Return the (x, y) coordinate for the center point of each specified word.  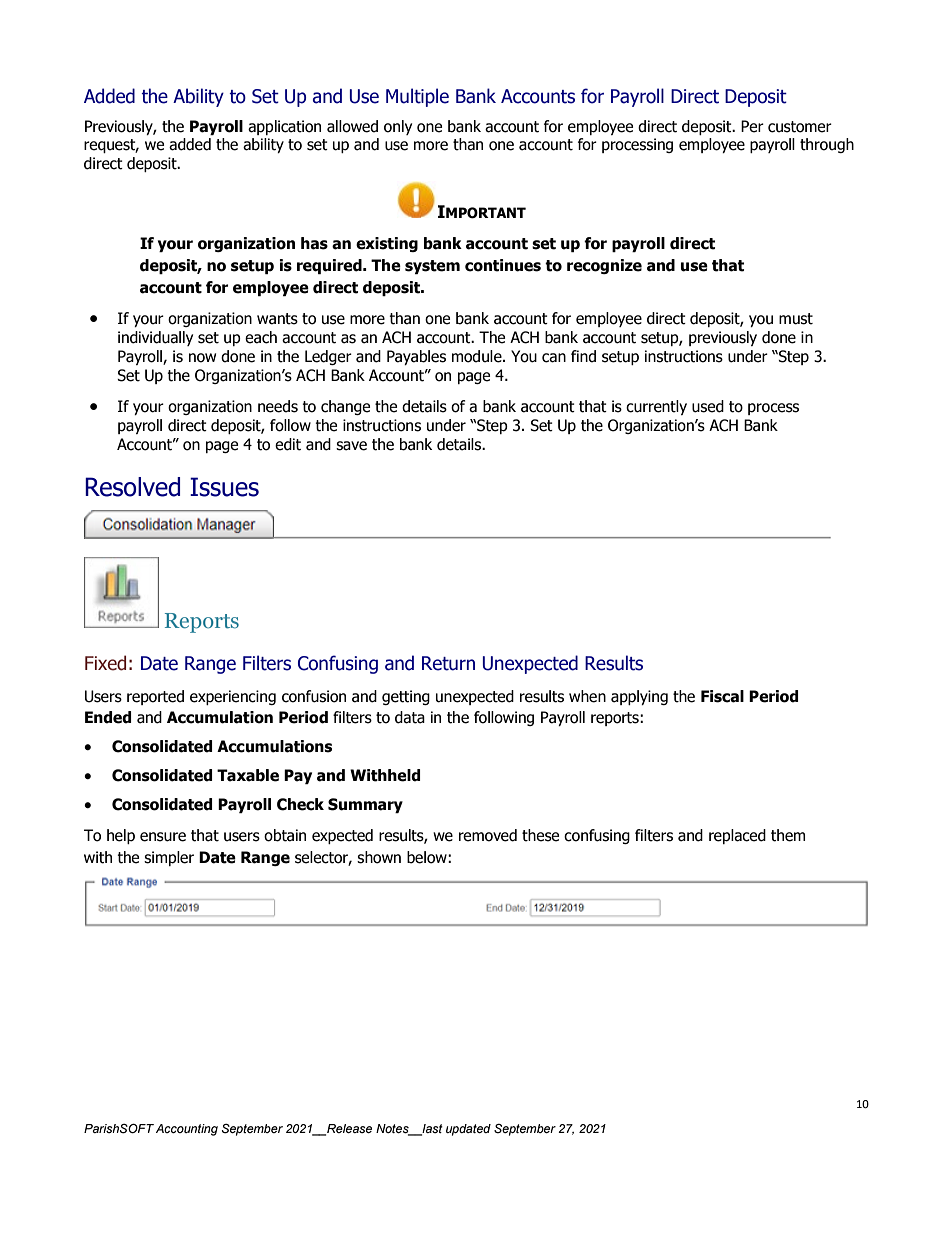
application (284, 127)
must (796, 319)
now (202, 358)
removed (488, 835)
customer (800, 127)
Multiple (417, 97)
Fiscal (722, 696)
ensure (163, 837)
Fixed (105, 663)
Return (448, 663)
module (478, 356)
